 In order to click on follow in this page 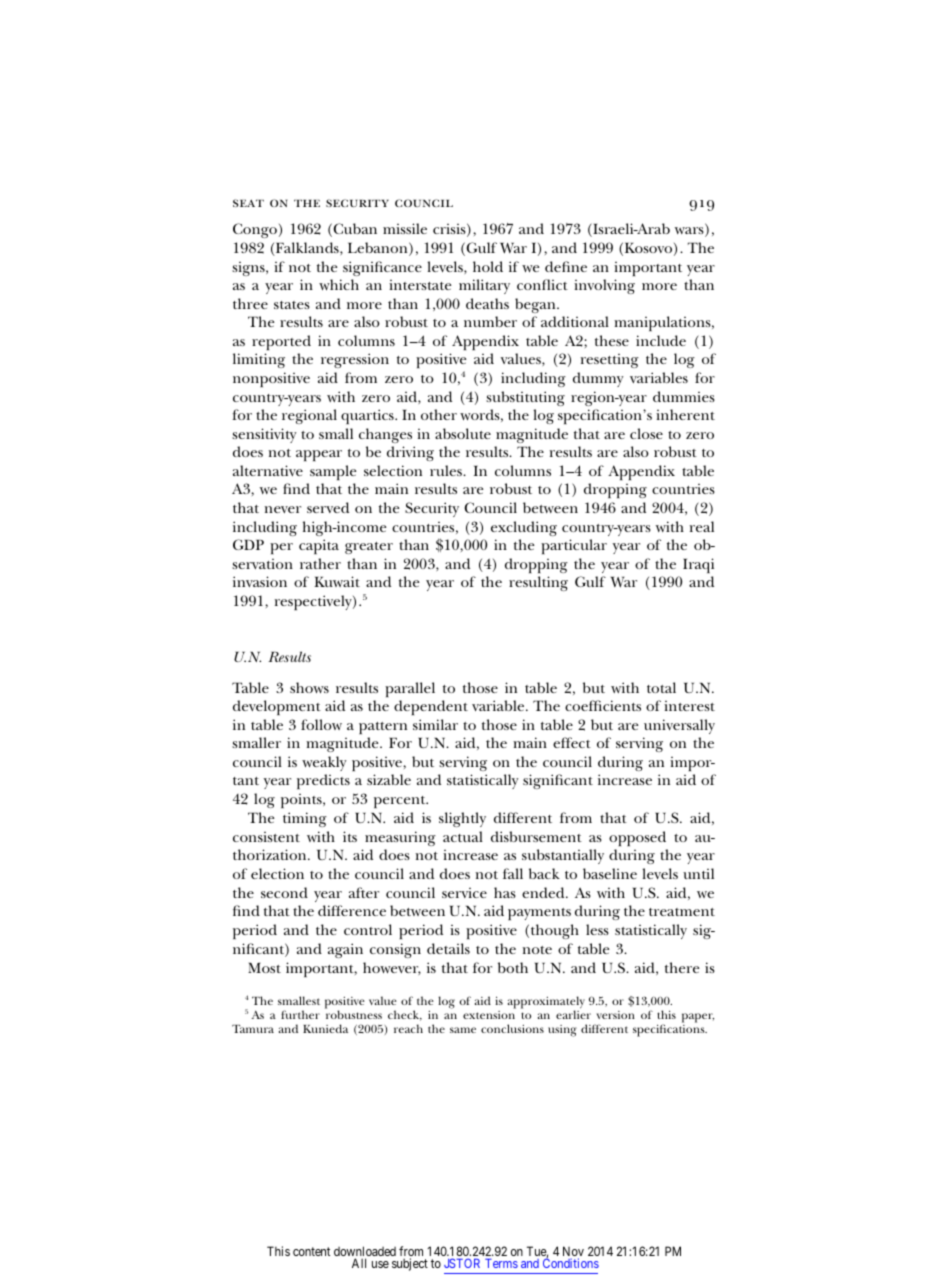, I will do `click(321, 724)`.
